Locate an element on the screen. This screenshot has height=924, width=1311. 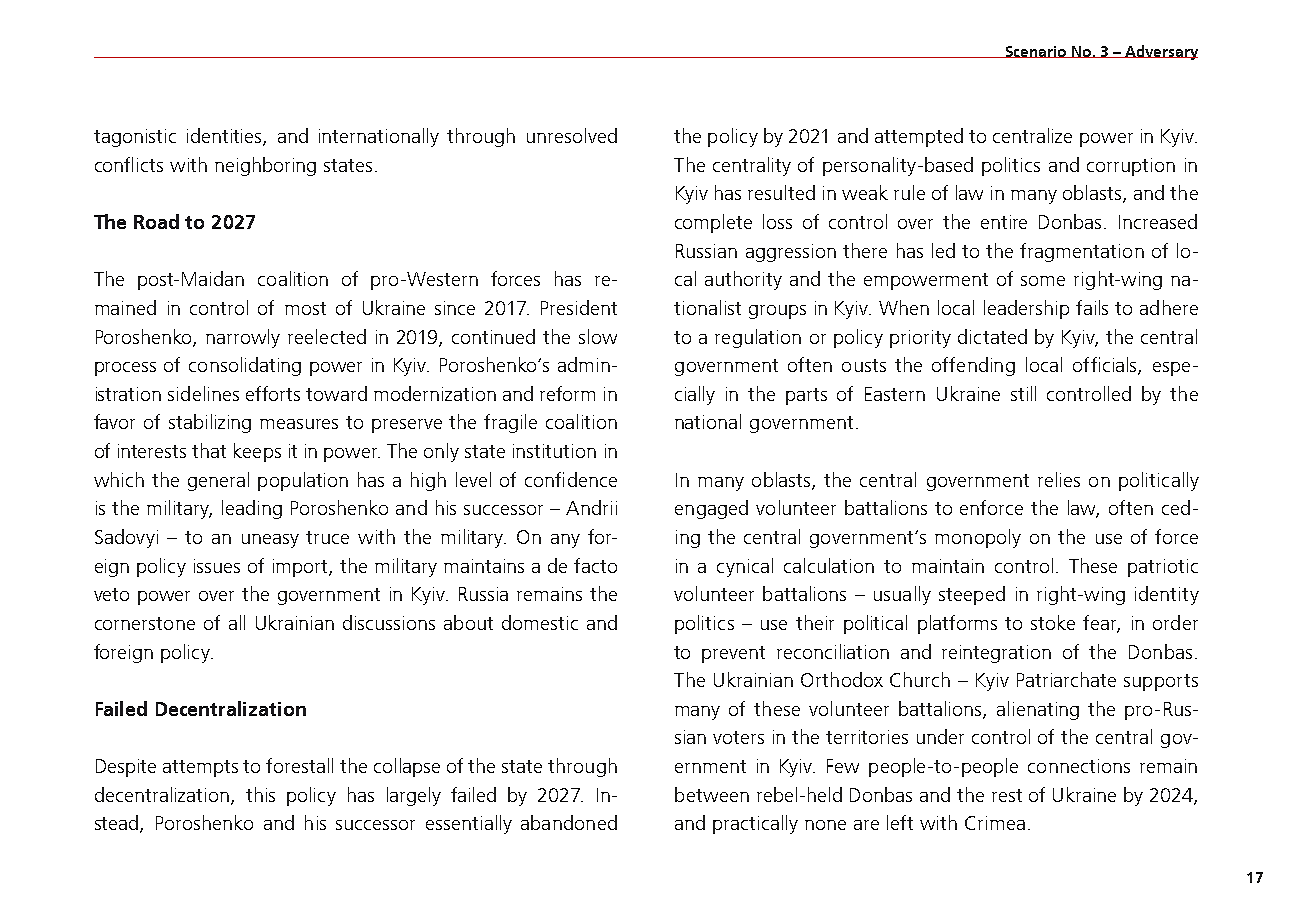
between is located at coordinates (712, 794).
